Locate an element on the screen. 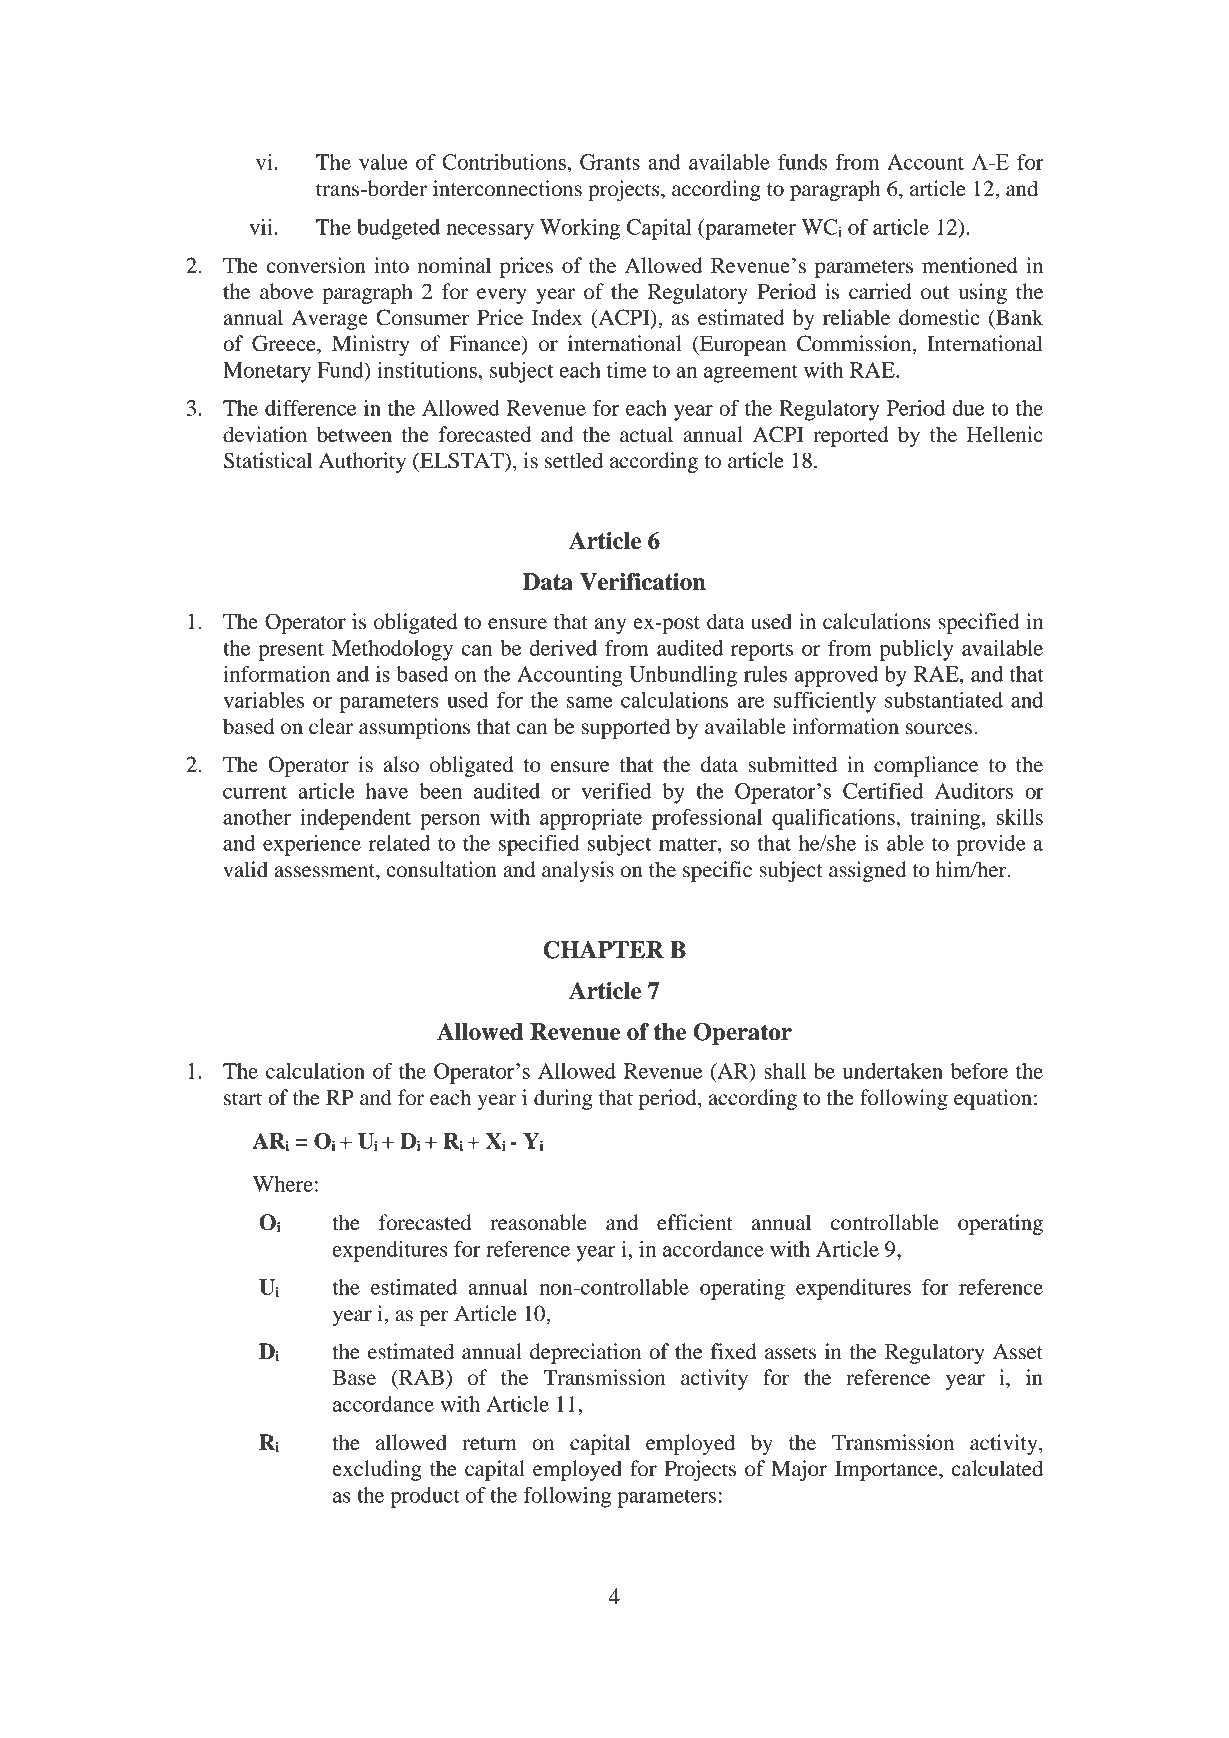 The width and height of the screenshot is (1229, 1738). independent is located at coordinates (355, 819).
